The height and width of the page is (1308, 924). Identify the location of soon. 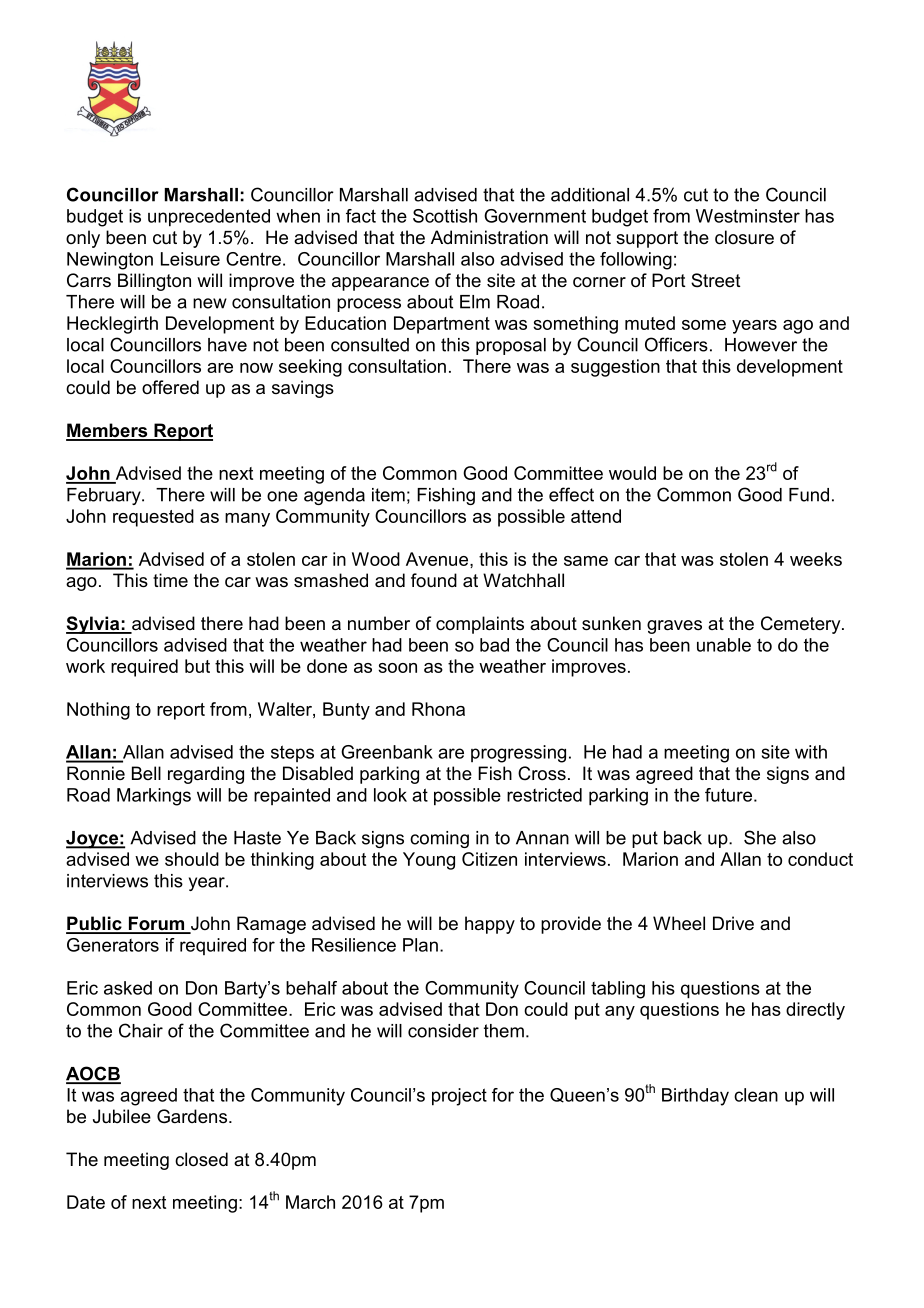
(397, 668).
